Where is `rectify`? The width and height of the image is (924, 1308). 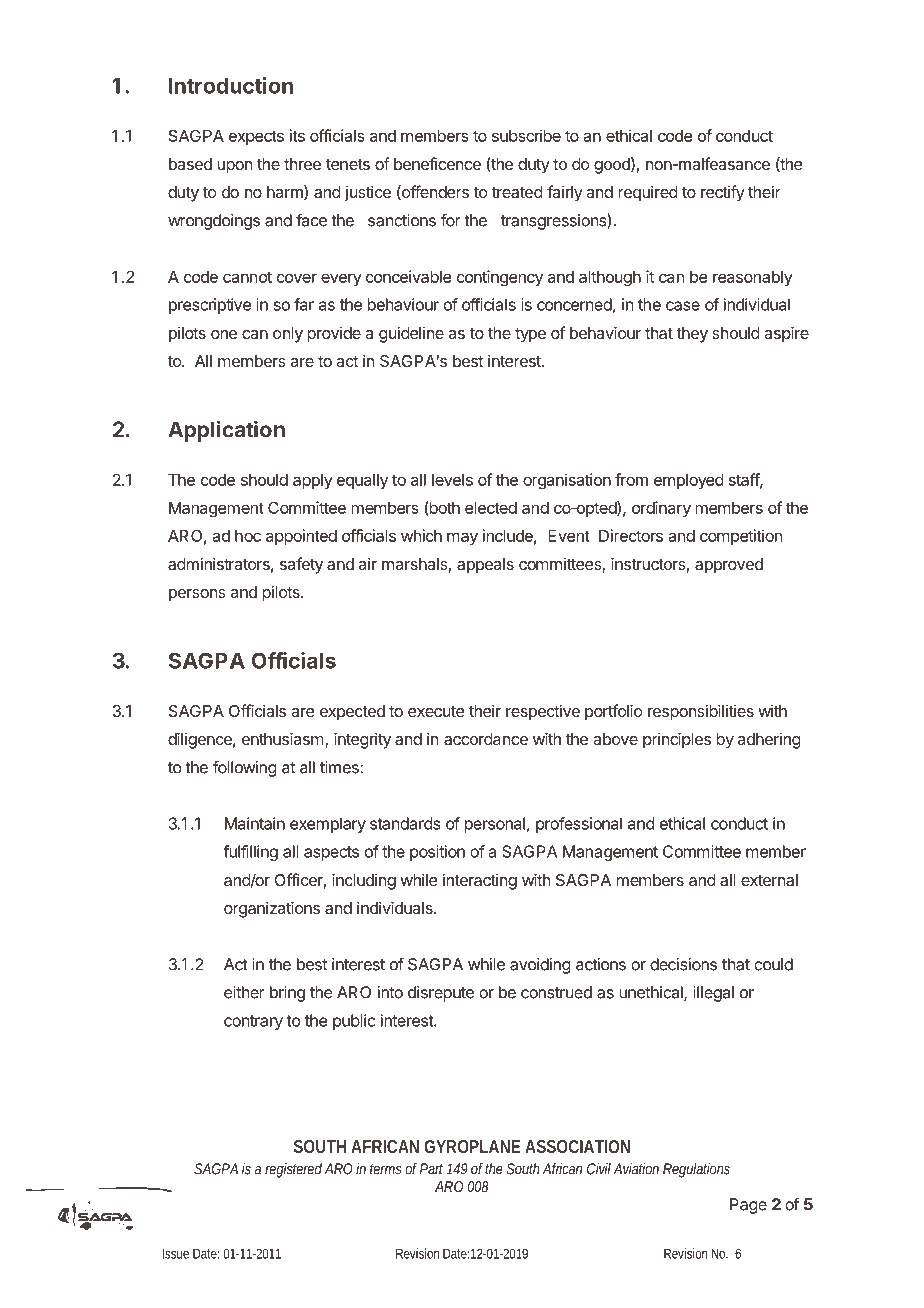
rectify is located at coordinates (723, 193).
